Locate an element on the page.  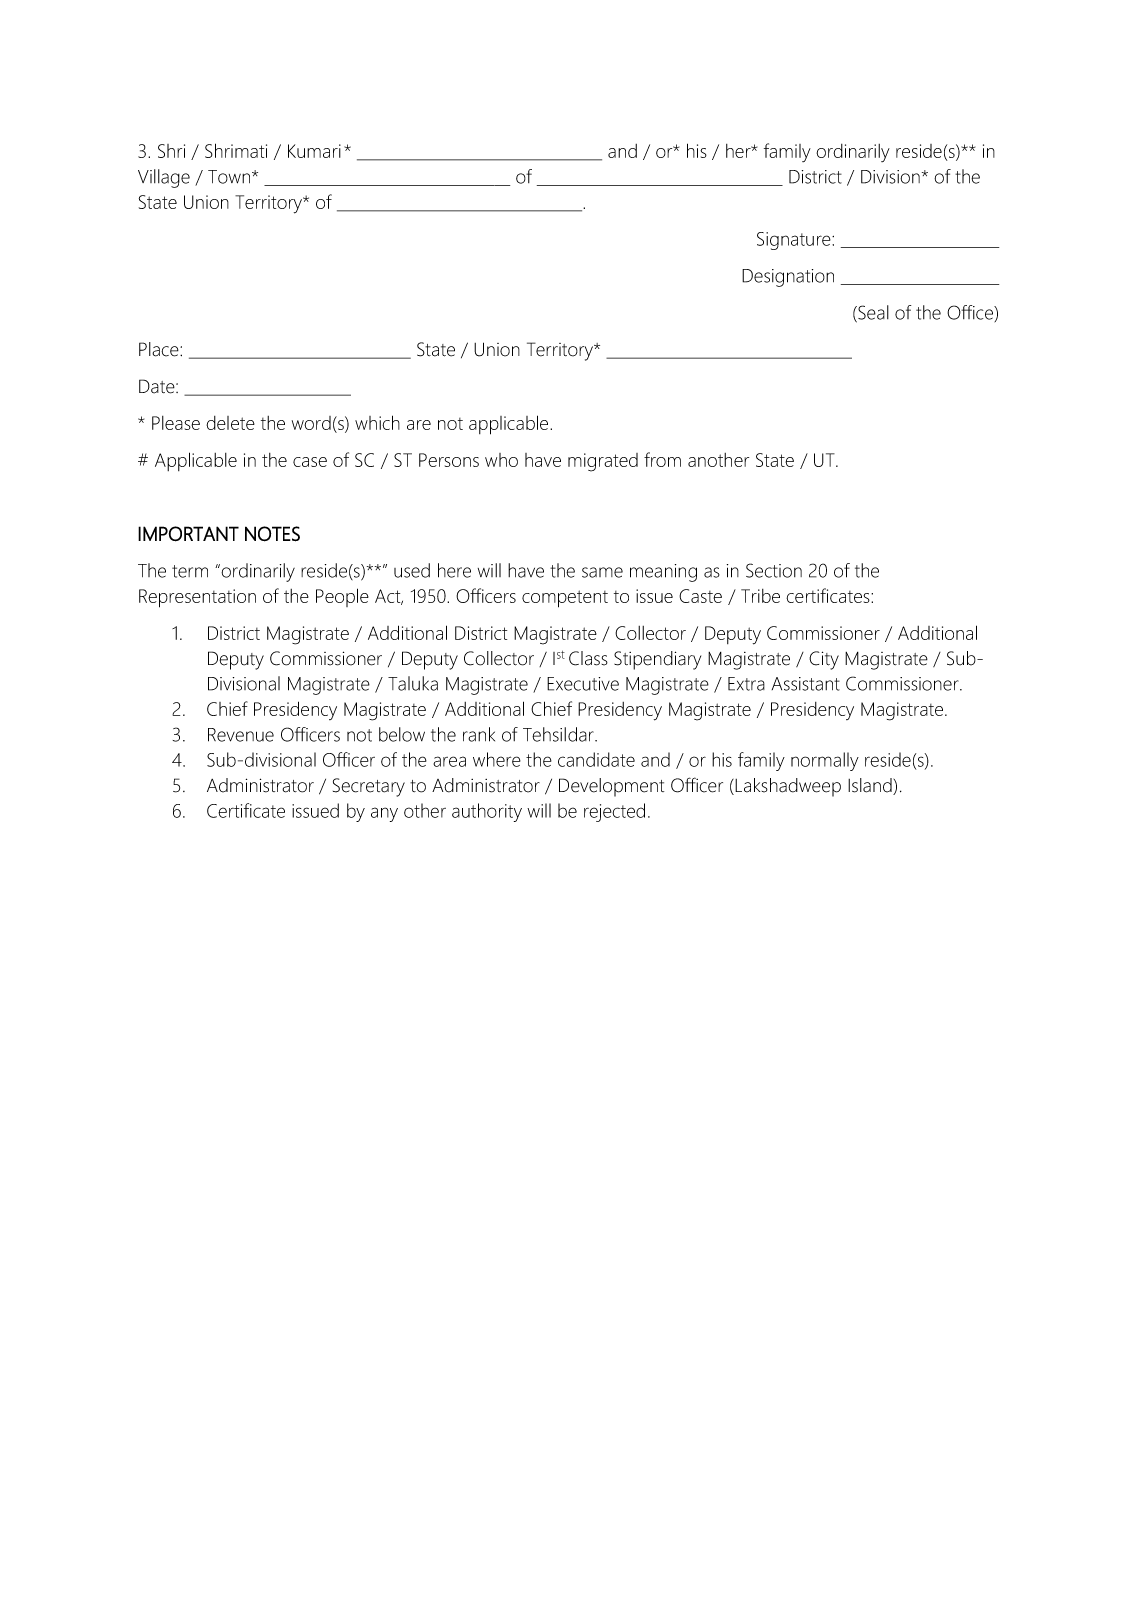
competent is located at coordinates (565, 599).
